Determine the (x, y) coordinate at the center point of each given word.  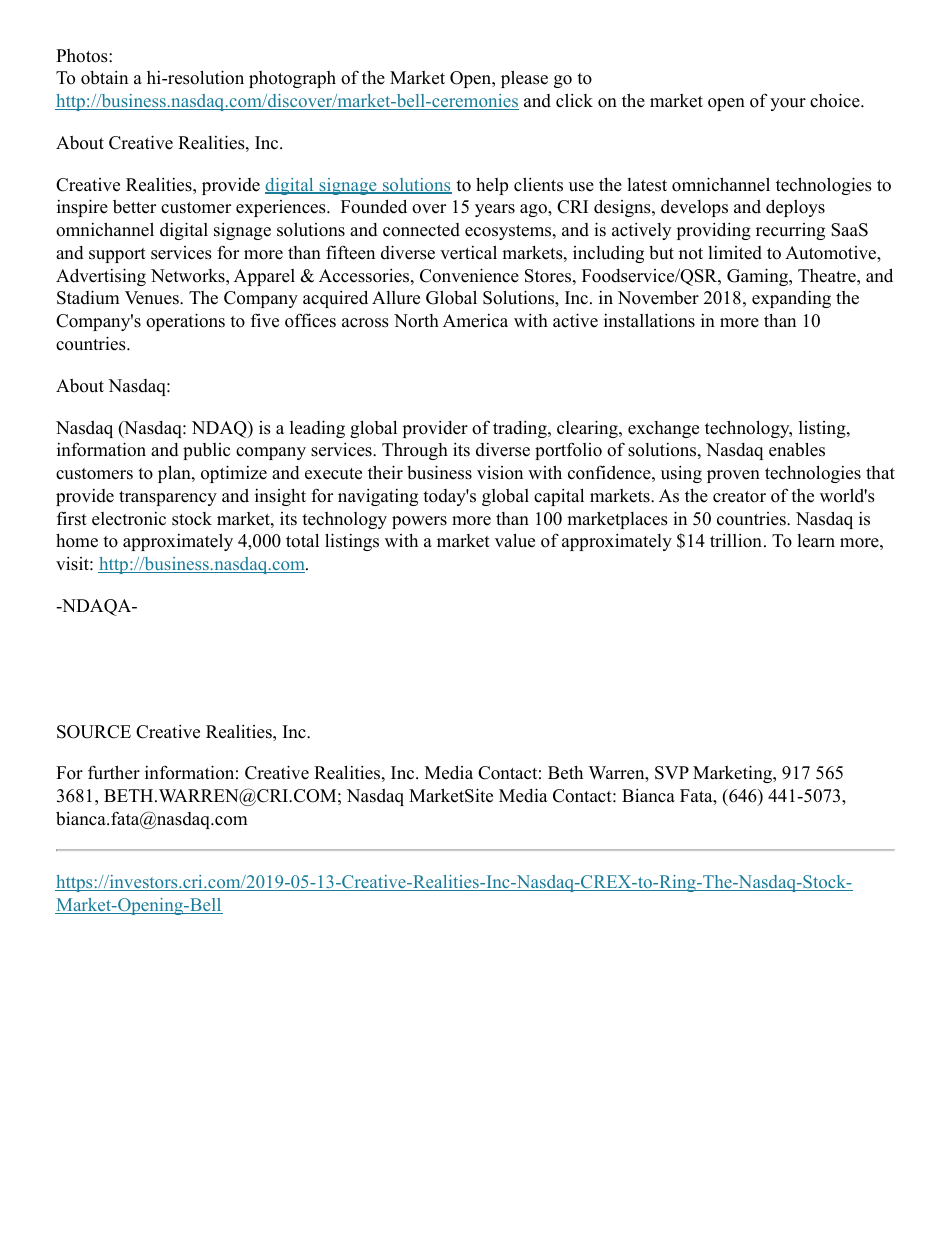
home (77, 541)
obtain (104, 77)
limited (735, 253)
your (788, 104)
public (206, 451)
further (114, 772)
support (117, 255)
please (524, 79)
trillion (736, 540)
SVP (672, 773)
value (515, 540)
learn (816, 541)
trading (521, 429)
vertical (468, 252)
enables (797, 449)
